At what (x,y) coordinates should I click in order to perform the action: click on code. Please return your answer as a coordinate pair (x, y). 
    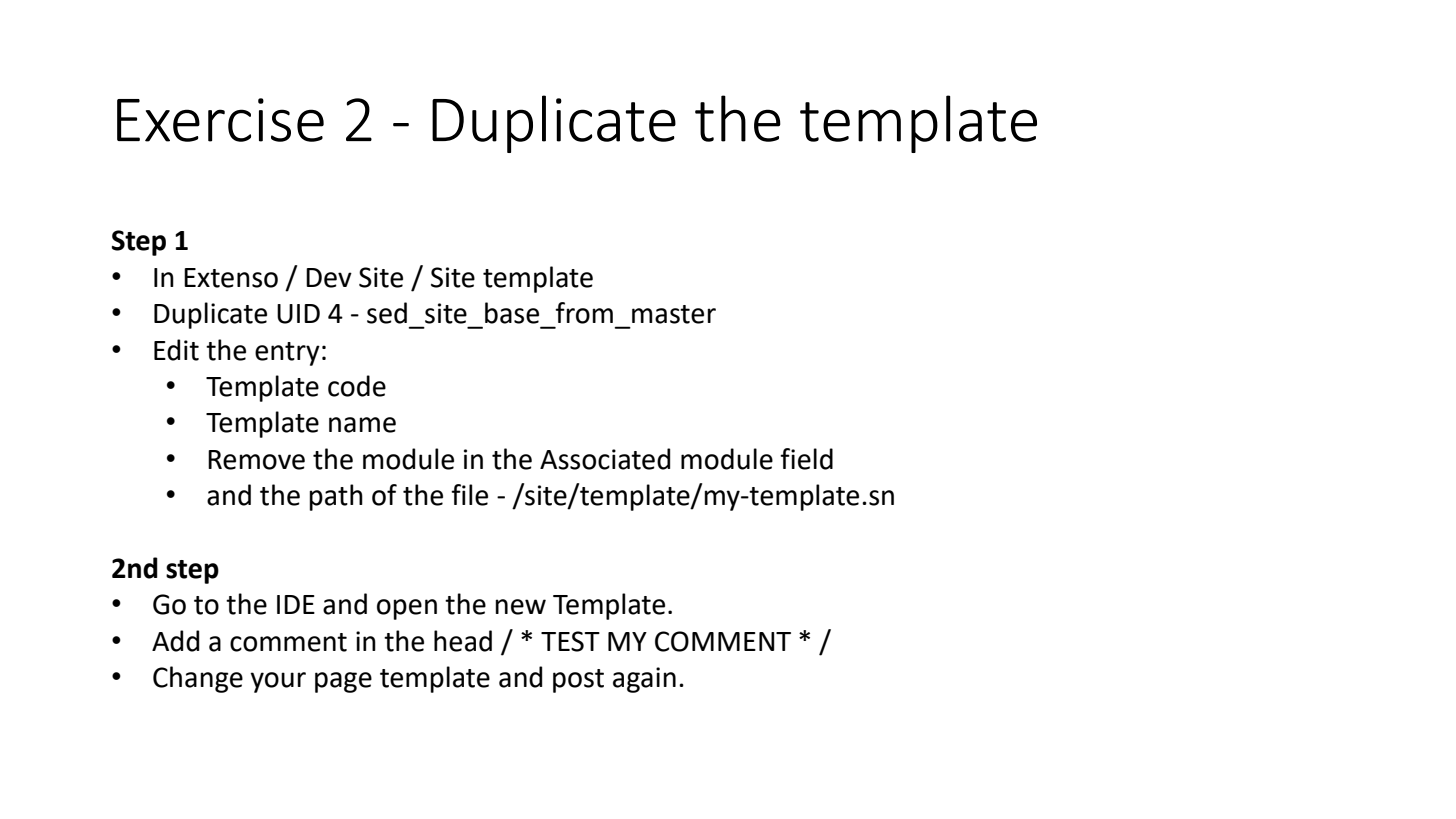
    Looking at the image, I should click on (357, 386).
